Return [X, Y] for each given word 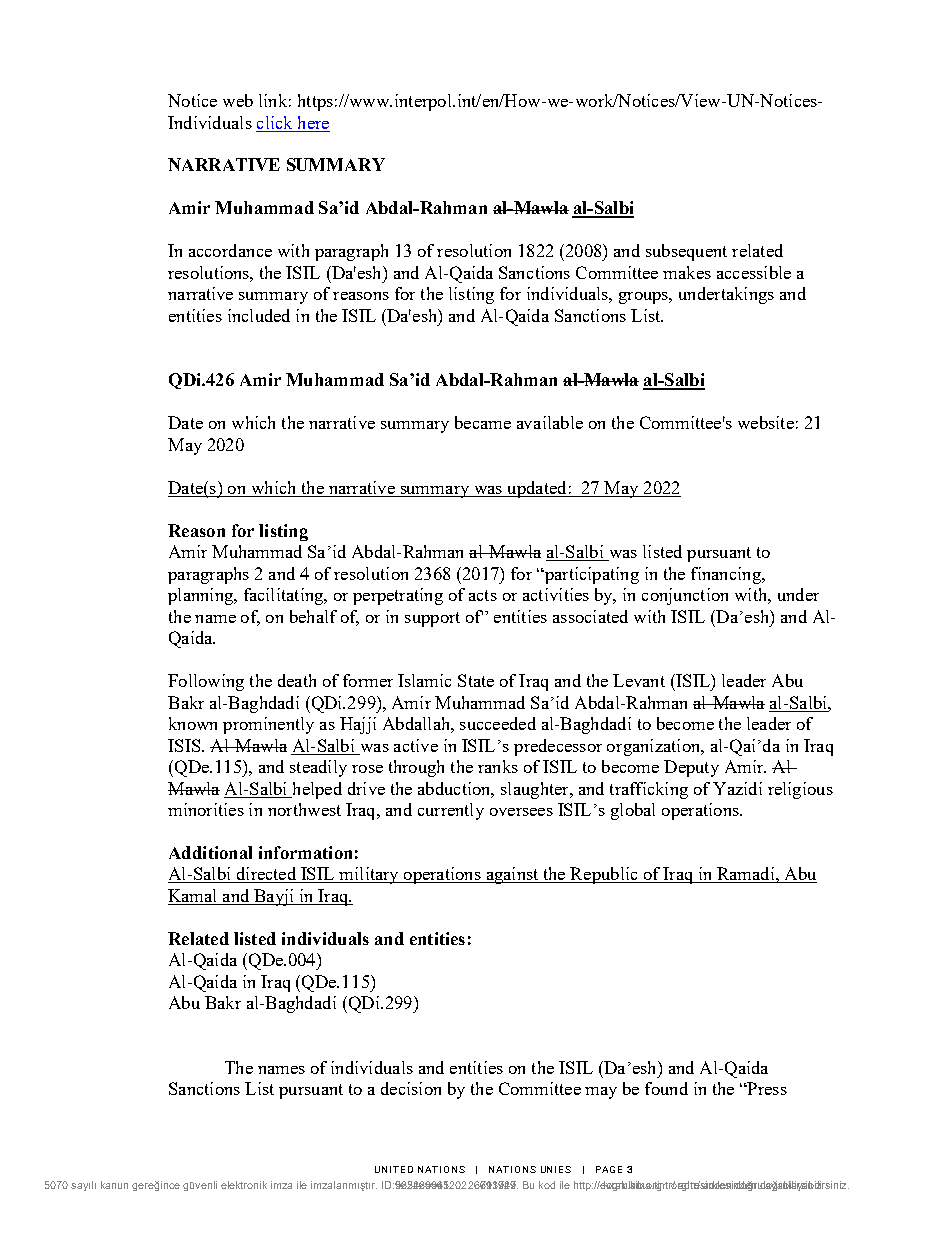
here [313, 122]
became [483, 422]
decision [411, 1088]
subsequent [686, 252]
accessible [754, 272]
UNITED [394, 1169]
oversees [521, 812]
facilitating [285, 596]
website [766, 422]
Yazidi [737, 788]
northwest [304, 809]
